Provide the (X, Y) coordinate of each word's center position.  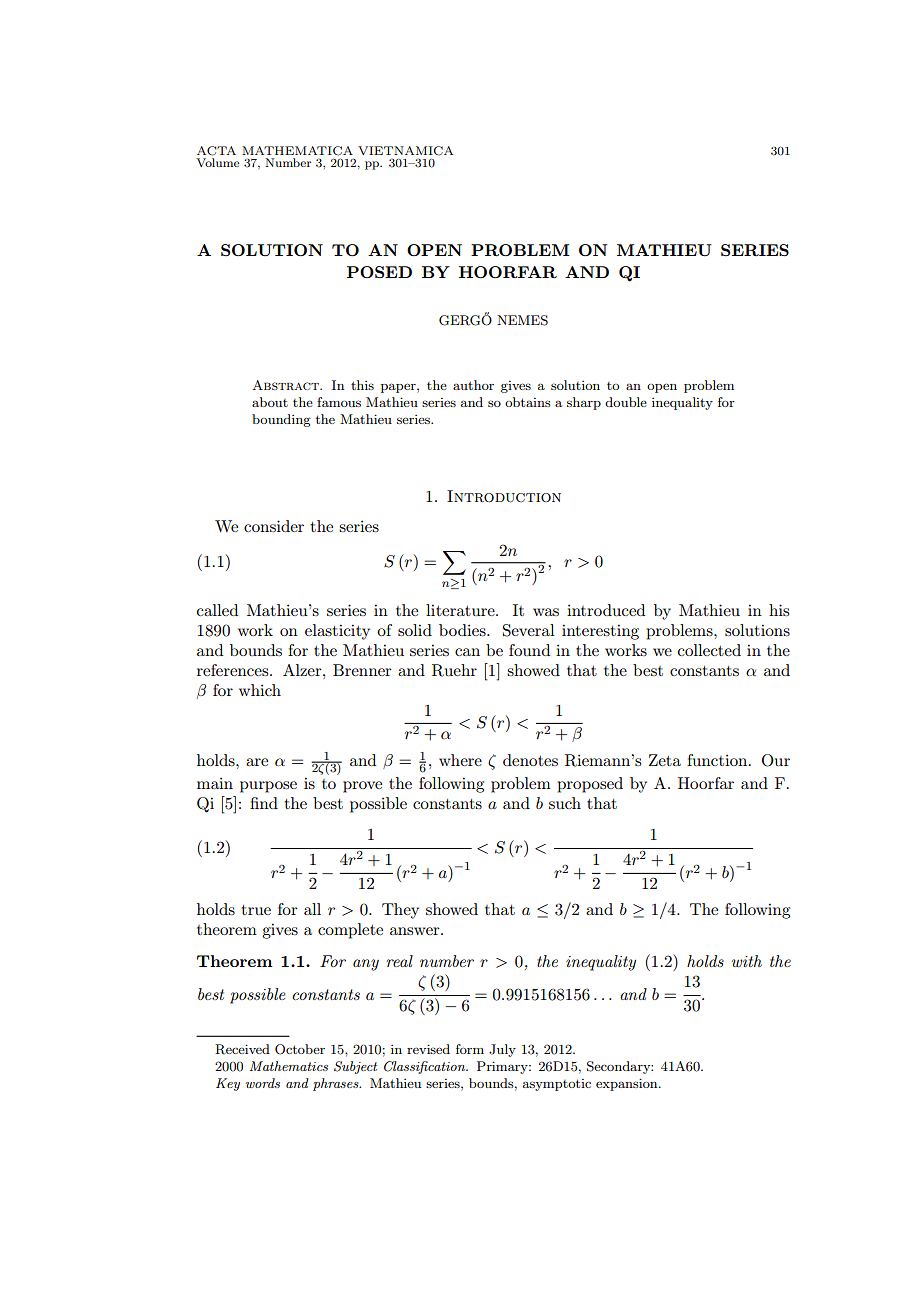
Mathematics (289, 1066)
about (270, 402)
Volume (218, 162)
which (260, 690)
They (400, 911)
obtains (528, 402)
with (747, 961)
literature (461, 610)
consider (274, 526)
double (626, 402)
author (473, 385)
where (460, 760)
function (718, 760)
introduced (606, 610)
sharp (584, 403)
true (256, 910)
